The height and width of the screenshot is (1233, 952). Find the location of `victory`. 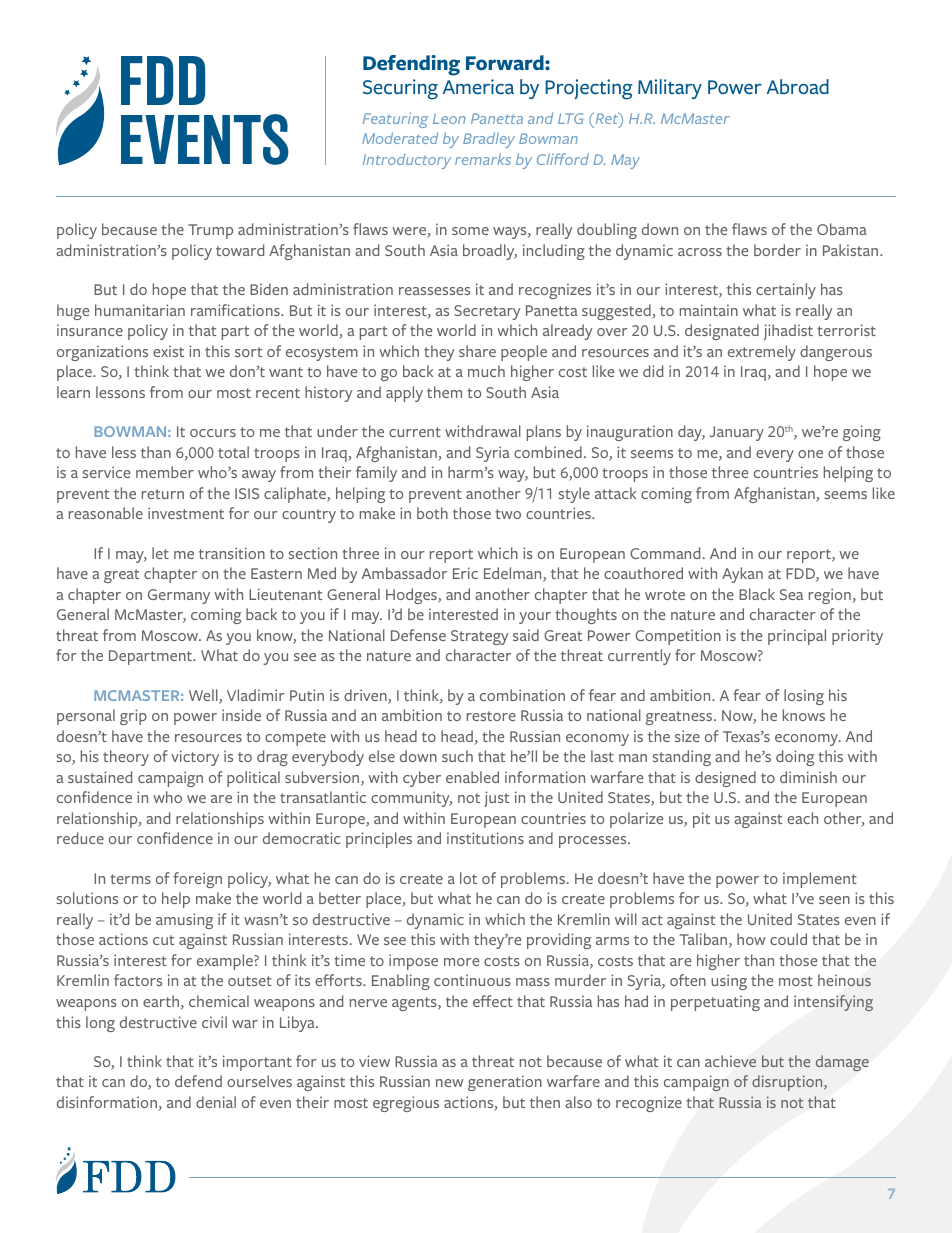

victory is located at coordinates (195, 758).
